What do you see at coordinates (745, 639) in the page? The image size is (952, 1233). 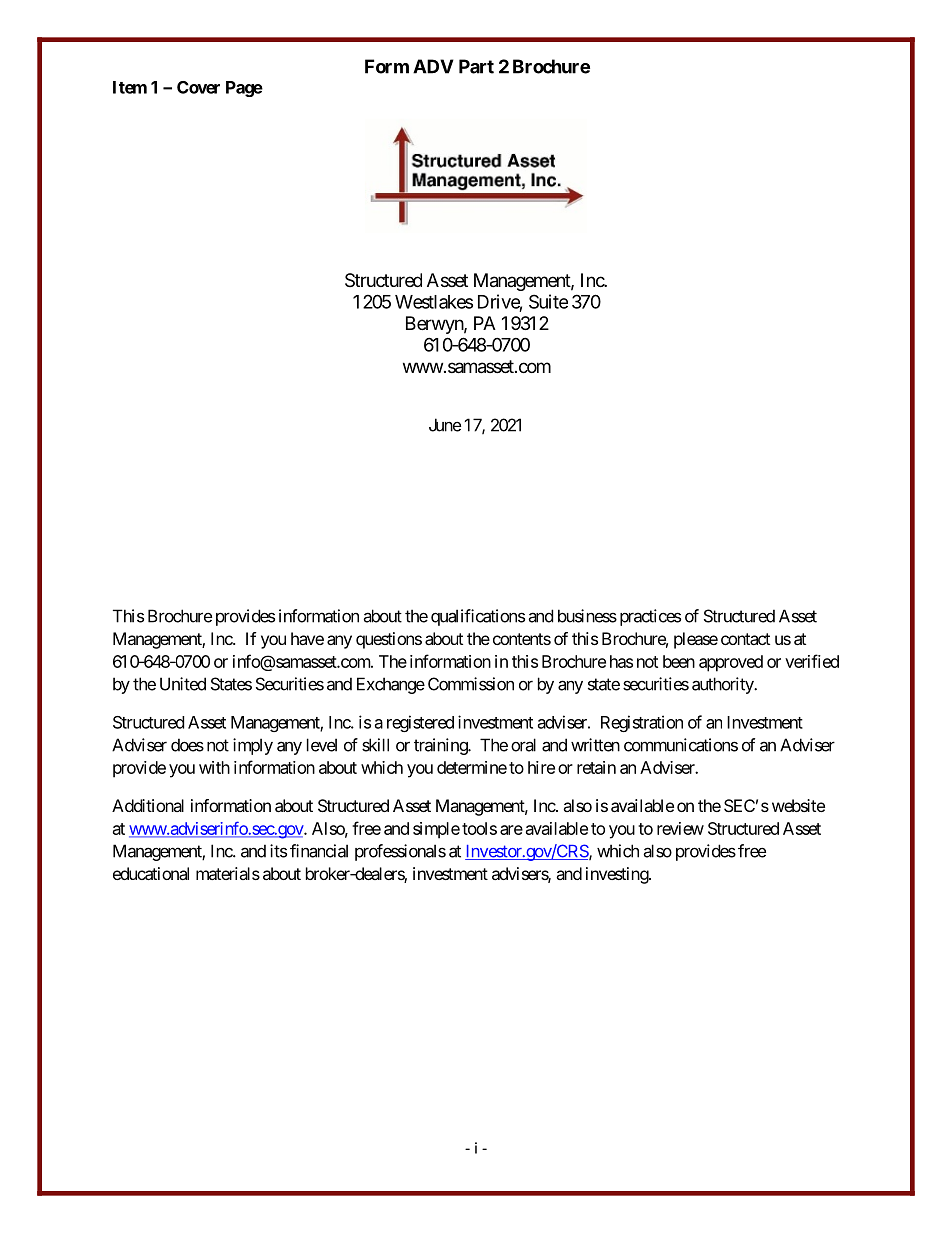 I see `contact` at bounding box center [745, 639].
